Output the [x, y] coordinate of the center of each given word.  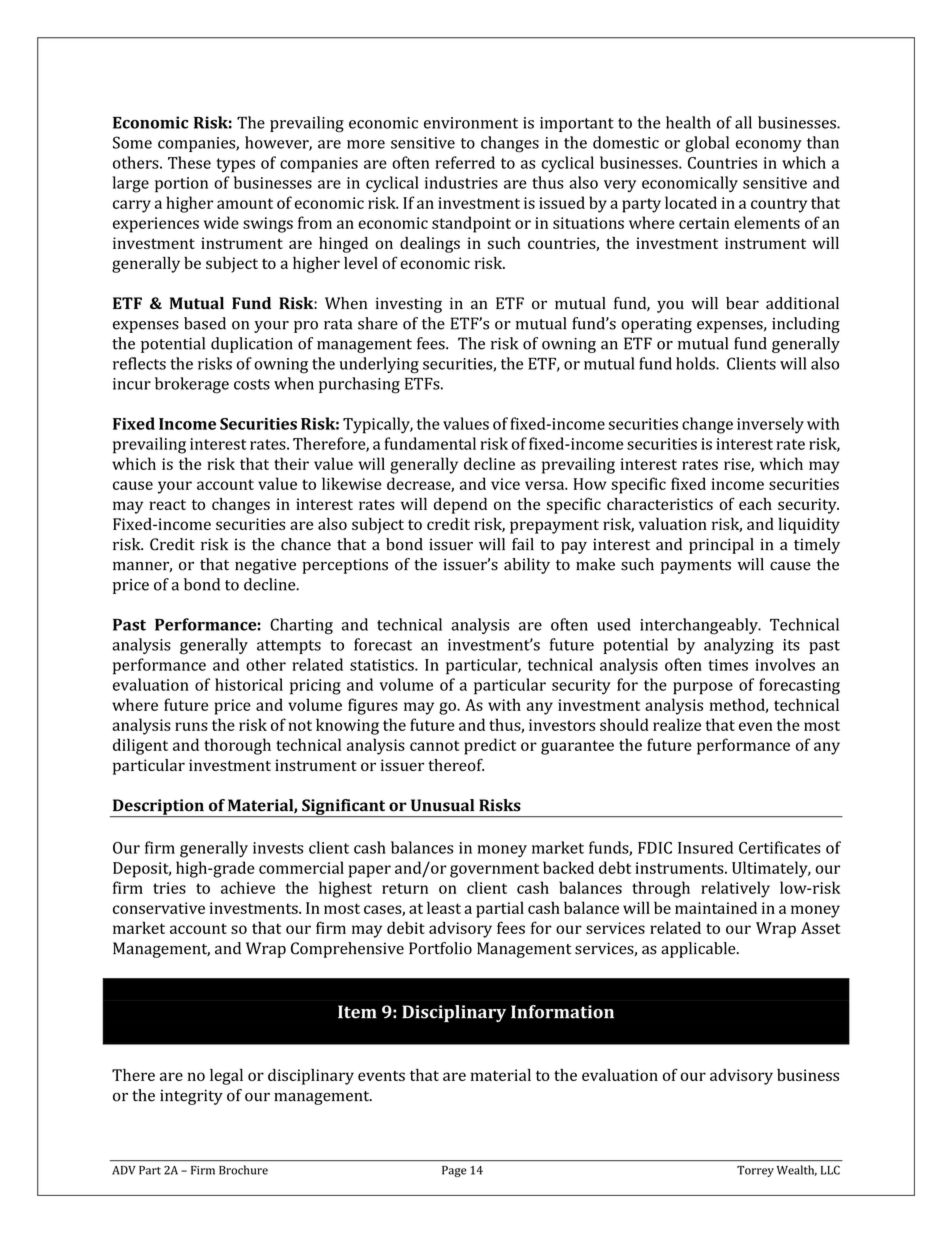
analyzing [739, 646]
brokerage [192, 385]
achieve [248, 887]
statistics [383, 665]
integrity [191, 1097]
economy [769, 146]
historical [249, 684]
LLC [830, 1170]
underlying [379, 365]
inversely [770, 425]
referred [465, 162]
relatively [735, 889]
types [235, 165]
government [494, 870]
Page [454, 1171]
